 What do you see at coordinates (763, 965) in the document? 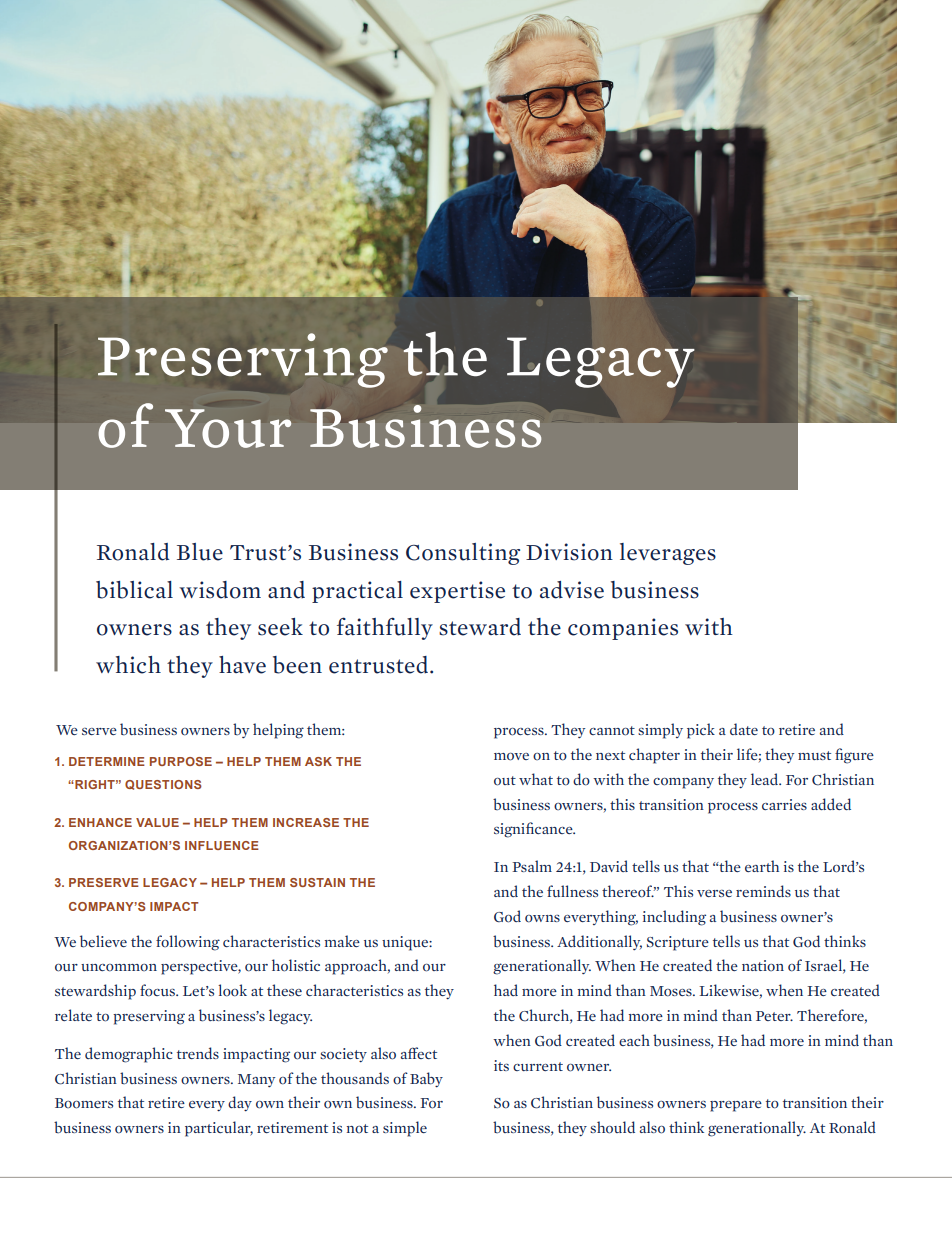
I see `nation` at bounding box center [763, 965].
